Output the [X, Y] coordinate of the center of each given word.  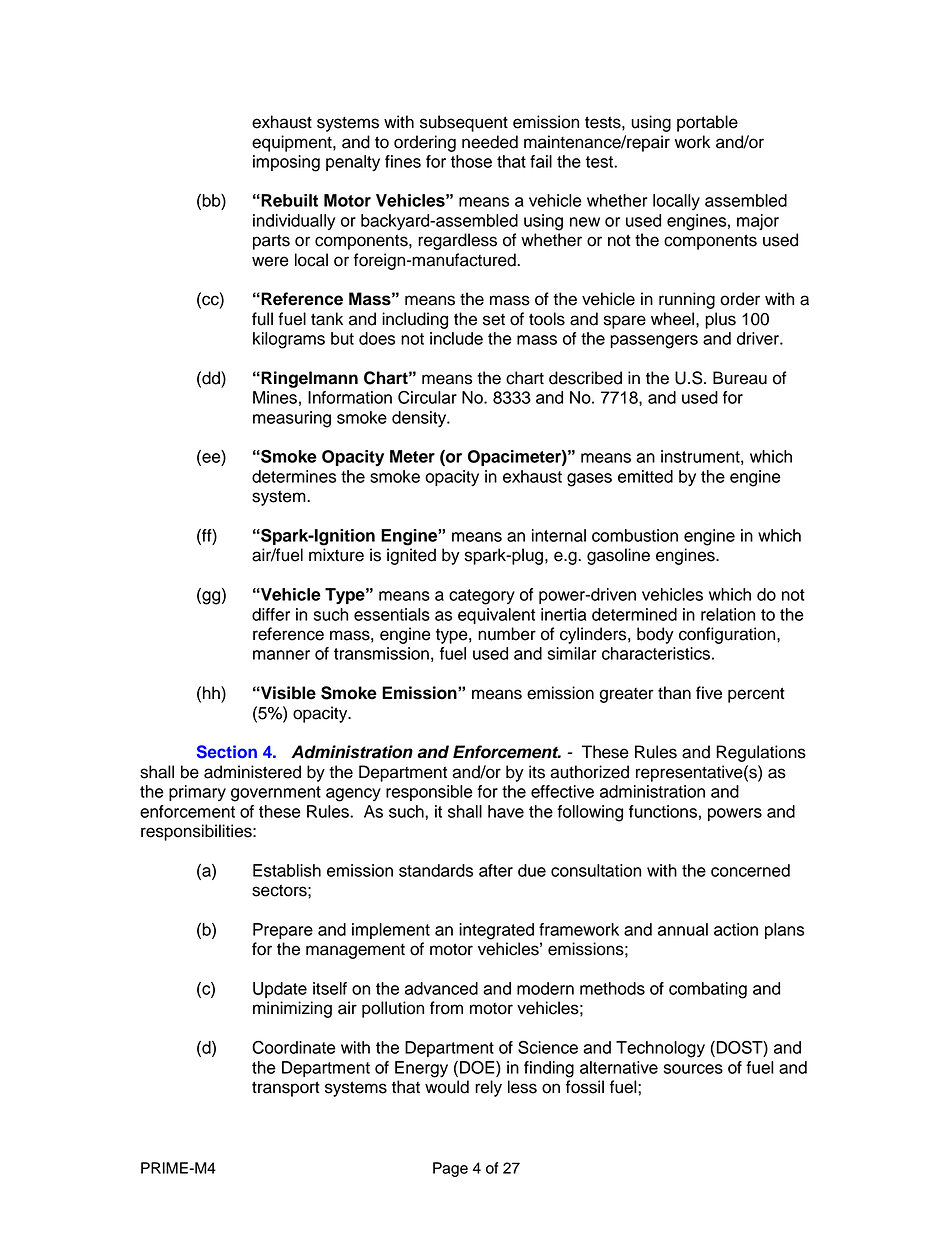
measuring [292, 419]
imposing [286, 163]
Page [450, 1169]
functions [663, 811]
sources [693, 1069]
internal [559, 535]
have [506, 811]
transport [286, 1089]
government [276, 794]
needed [490, 142]
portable [707, 123]
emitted [645, 476]
